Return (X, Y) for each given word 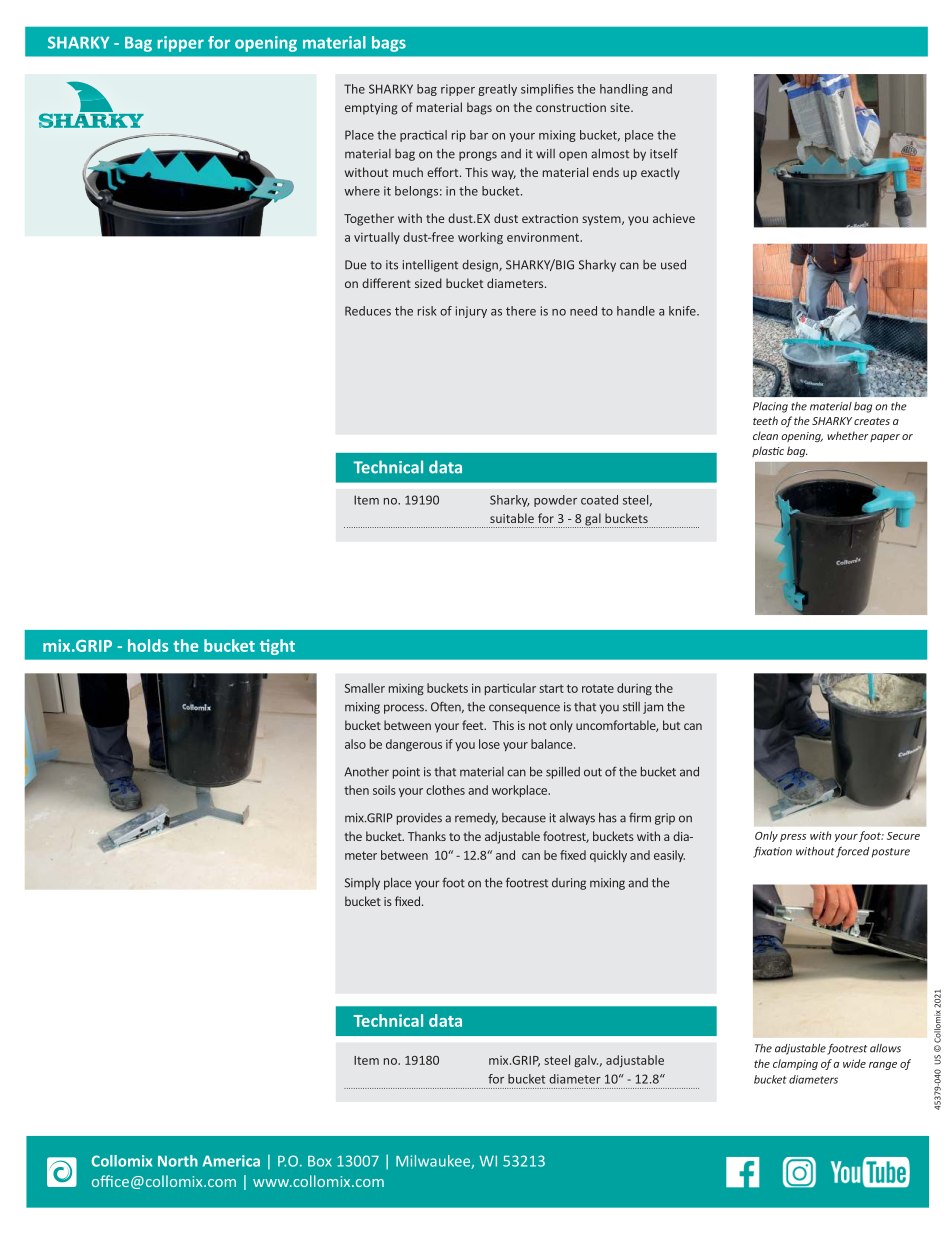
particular (510, 689)
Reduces (368, 311)
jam (653, 708)
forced (852, 852)
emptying (371, 109)
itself (664, 153)
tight (277, 647)
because (524, 818)
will (545, 154)
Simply (362, 884)
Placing (770, 407)
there (521, 311)
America (231, 1161)
